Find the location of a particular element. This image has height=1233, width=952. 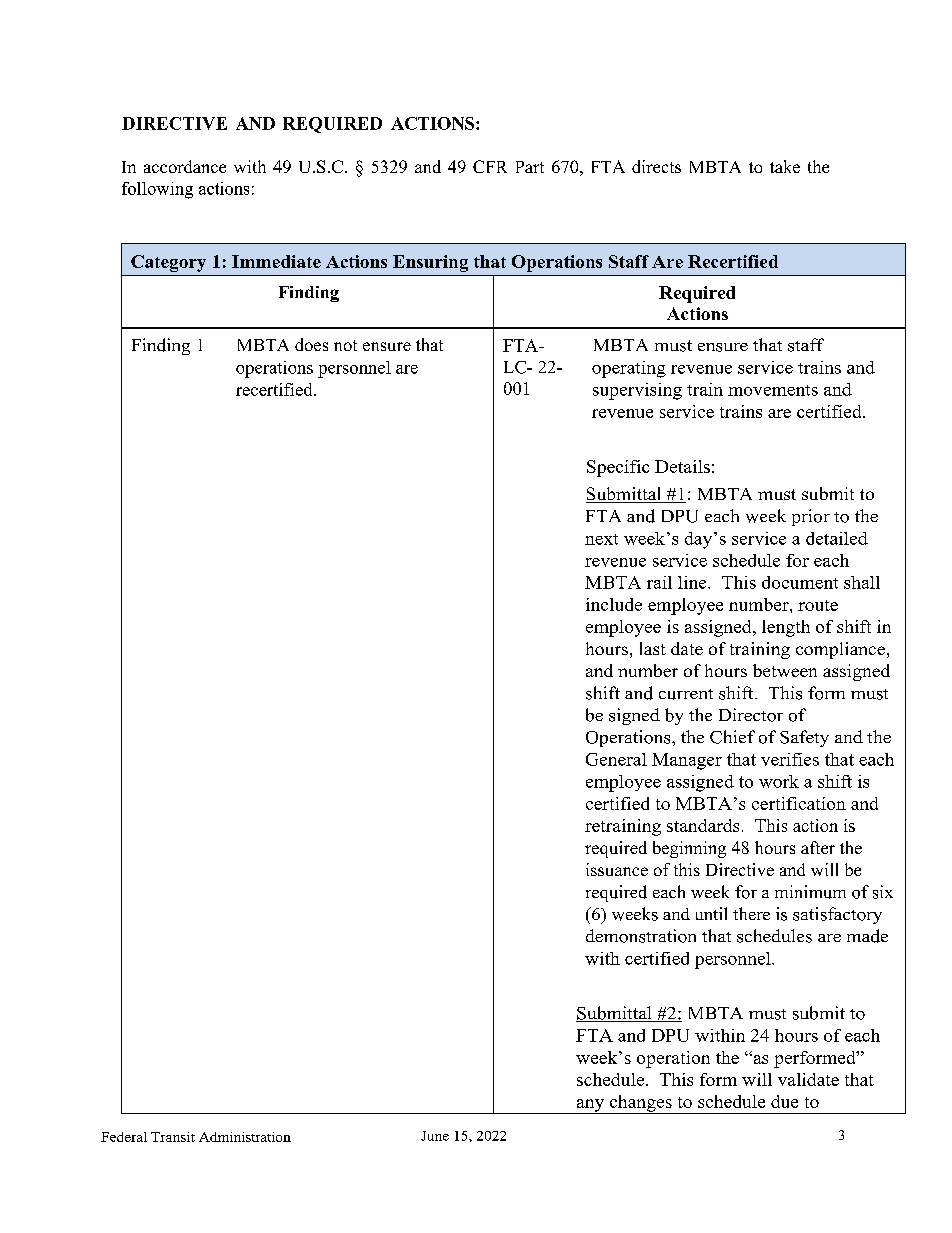

take is located at coordinates (785, 166).
